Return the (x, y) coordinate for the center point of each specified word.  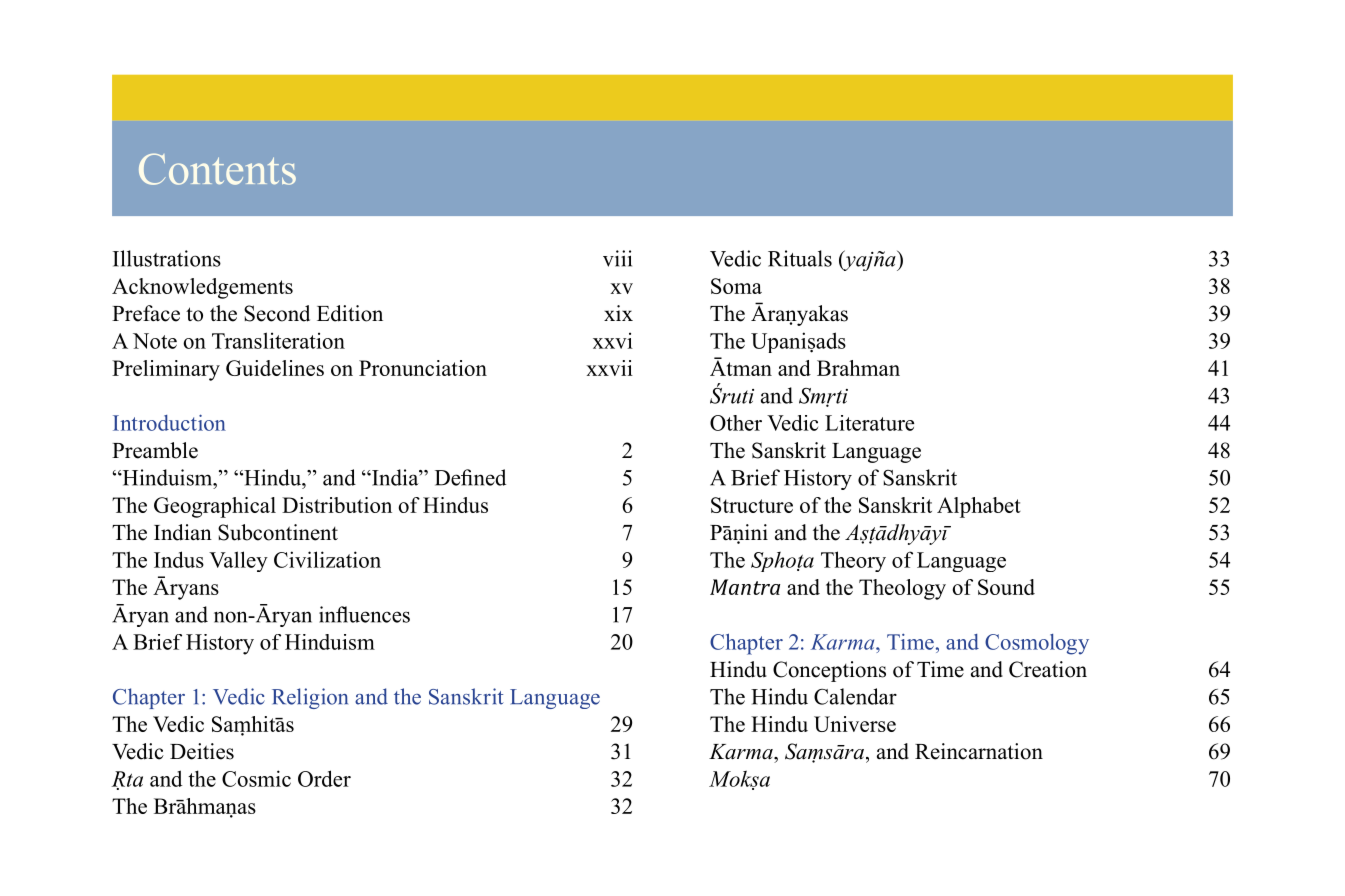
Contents (217, 169)
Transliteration (278, 340)
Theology (902, 589)
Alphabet (979, 507)
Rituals (800, 258)
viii (617, 258)
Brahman (858, 368)
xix (618, 313)
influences (364, 614)
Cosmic (256, 778)
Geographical (215, 507)
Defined (470, 477)
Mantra (745, 587)
